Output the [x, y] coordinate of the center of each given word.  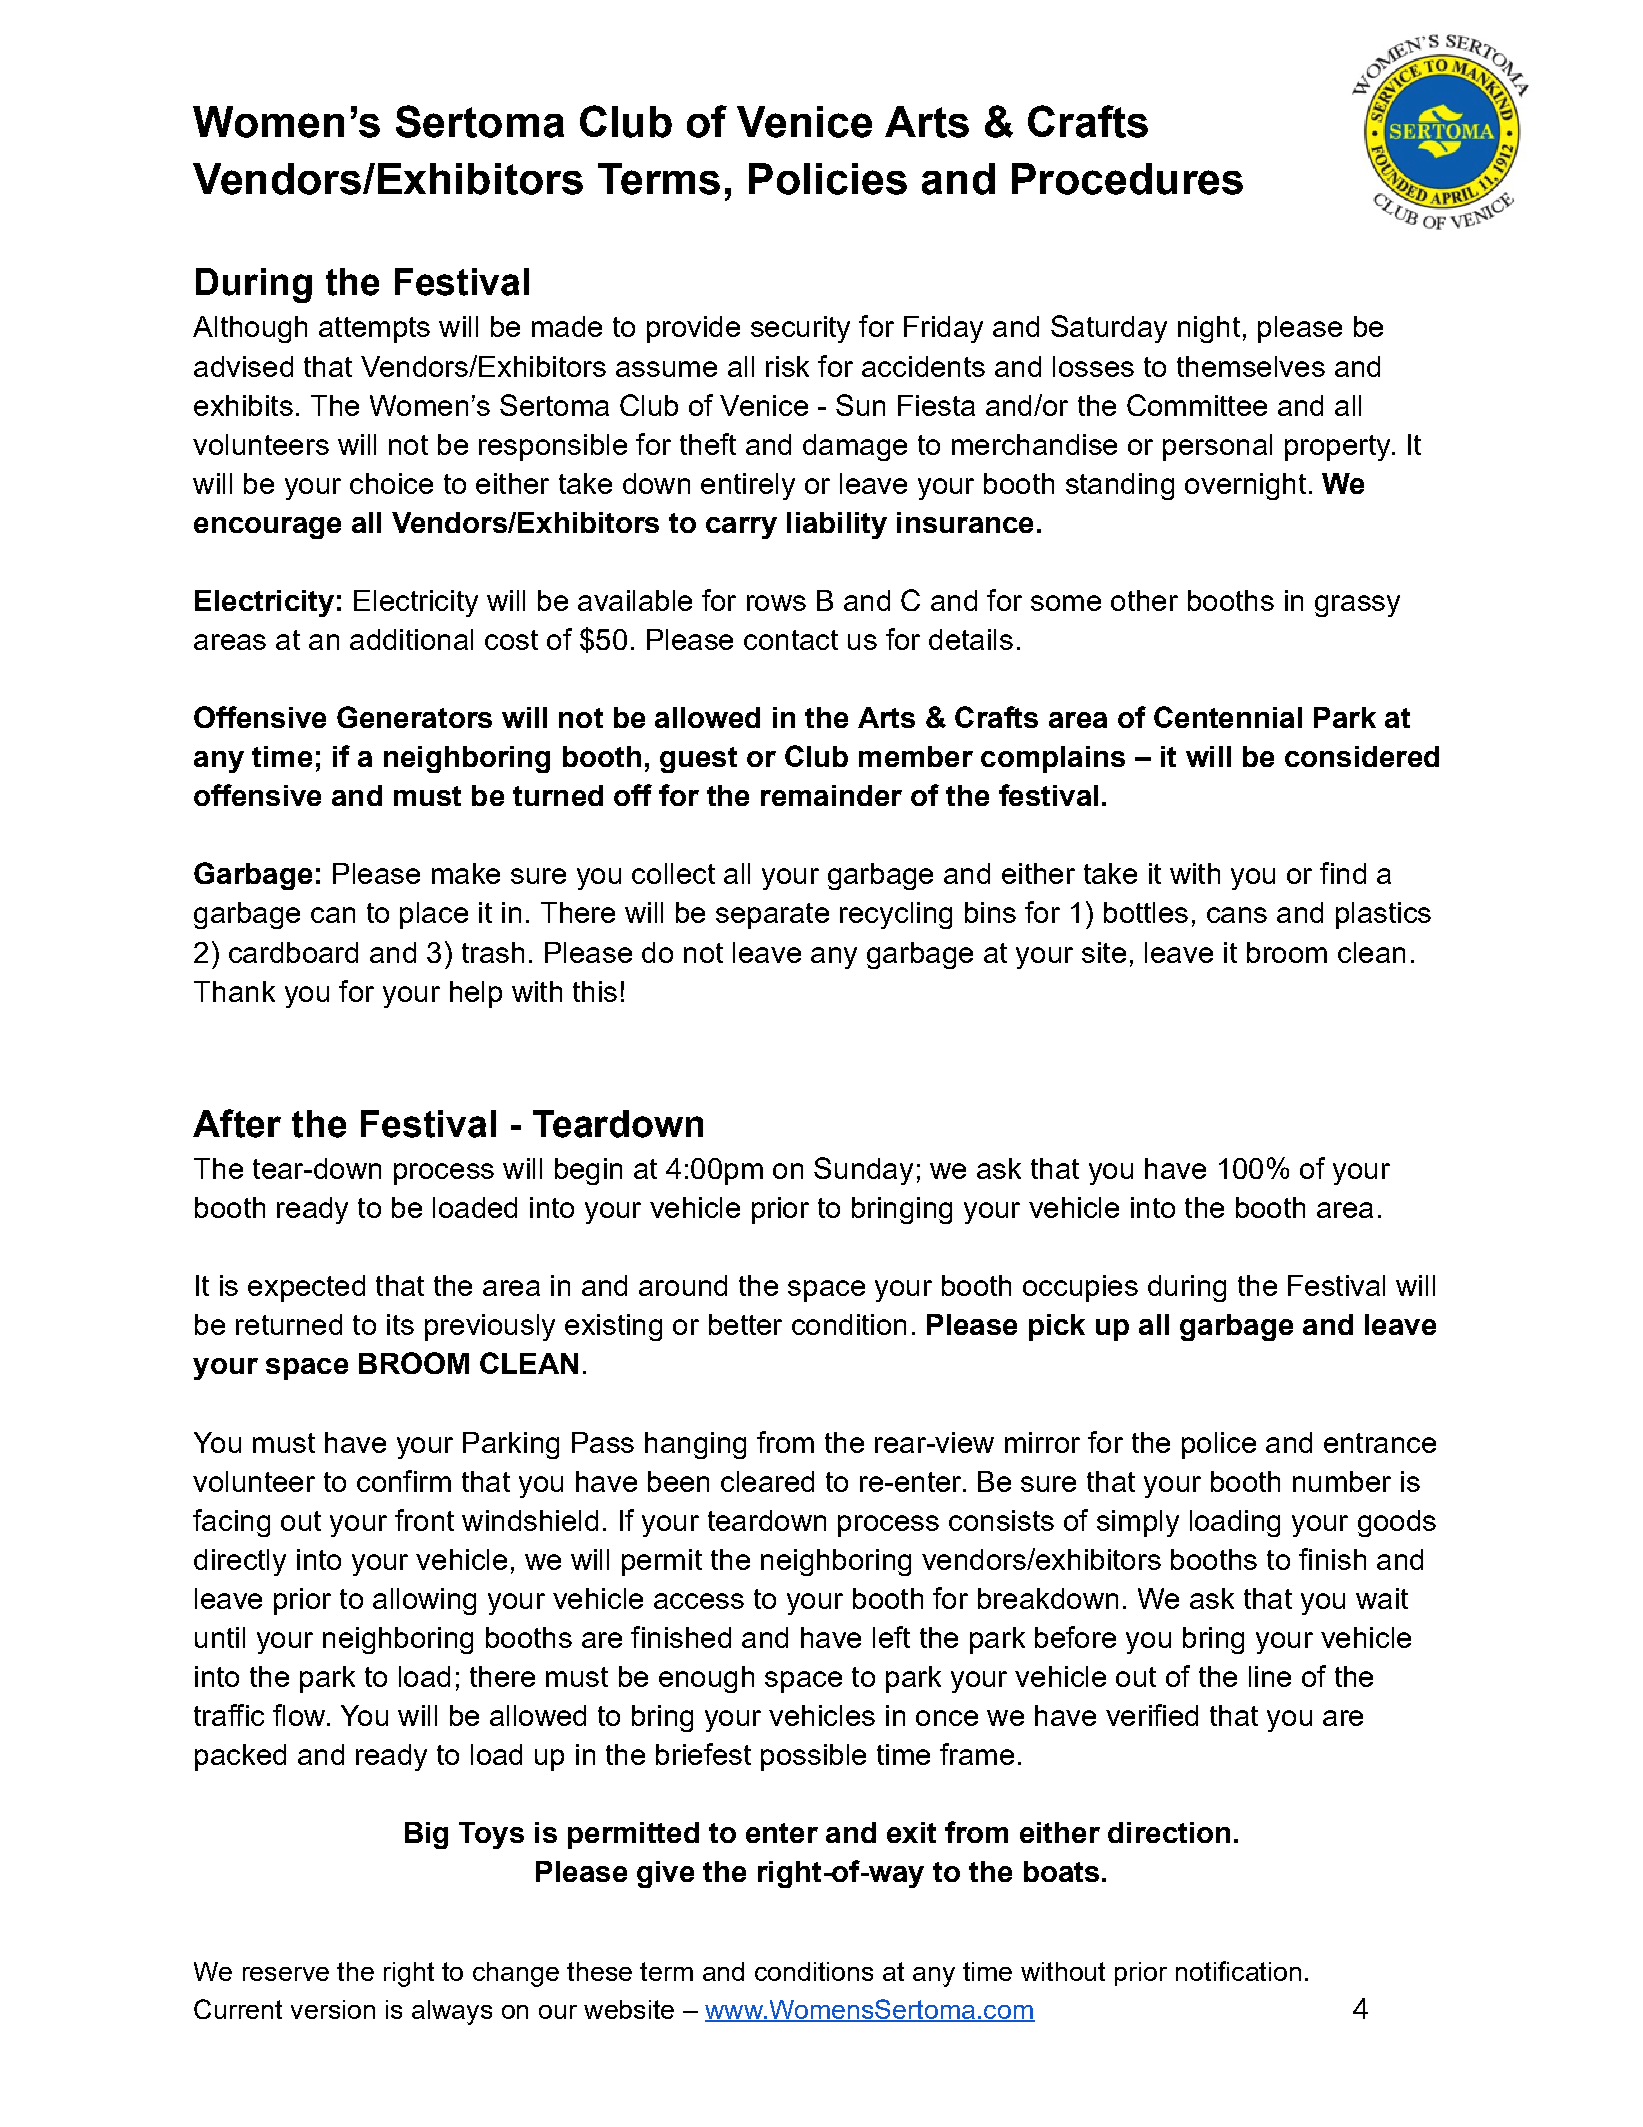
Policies [828, 179]
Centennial [1228, 717]
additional [411, 639]
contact [791, 640]
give [665, 1874]
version [333, 2009]
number [1342, 1481]
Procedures [1127, 179]
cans [1237, 915]
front [424, 1520]
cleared [767, 1481]
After [237, 1123]
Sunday [863, 1171]
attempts [374, 330]
